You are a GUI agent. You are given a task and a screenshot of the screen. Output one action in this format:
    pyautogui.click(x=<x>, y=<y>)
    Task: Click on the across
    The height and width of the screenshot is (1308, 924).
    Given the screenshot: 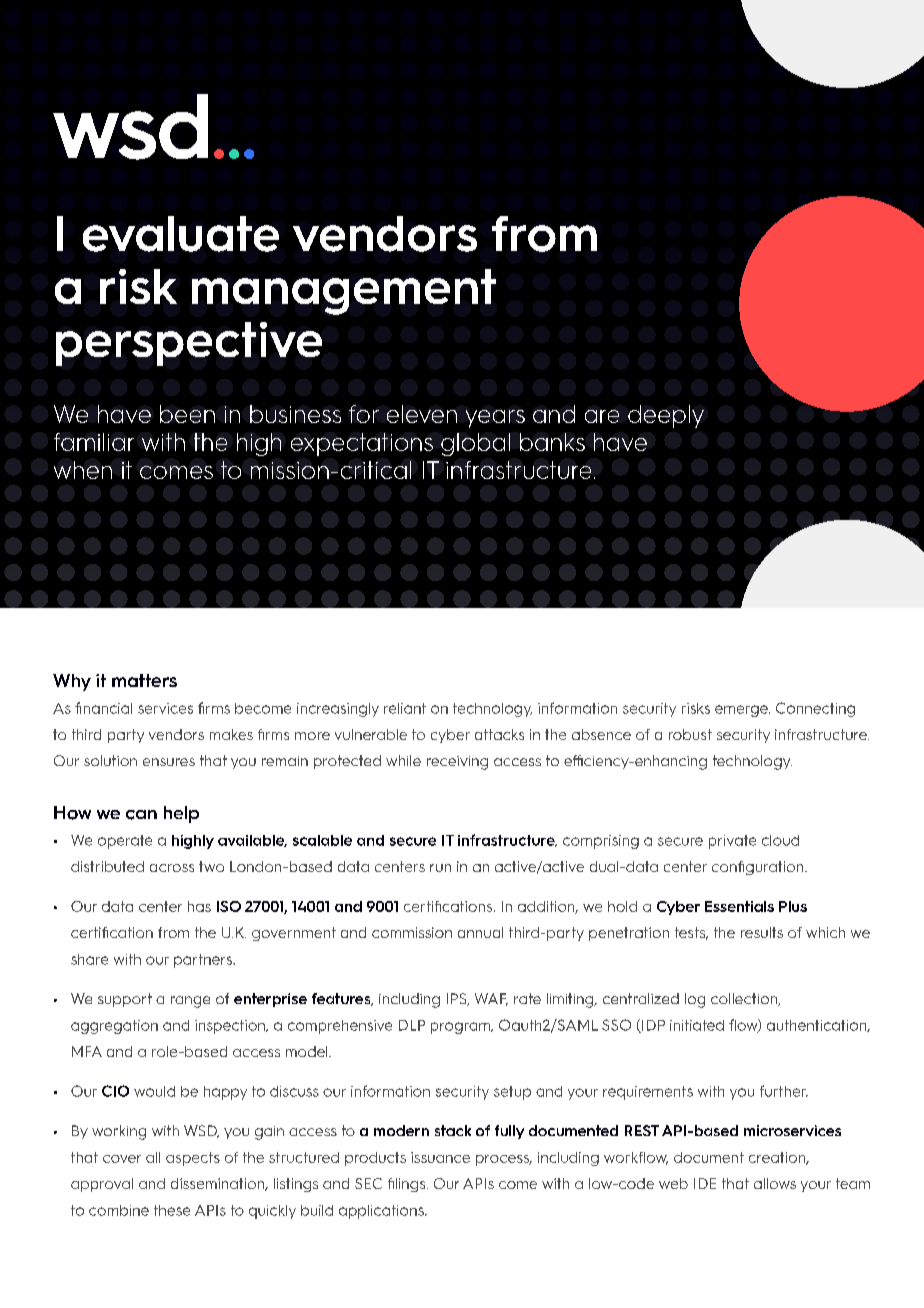 What is the action you would take?
    pyautogui.click(x=172, y=868)
